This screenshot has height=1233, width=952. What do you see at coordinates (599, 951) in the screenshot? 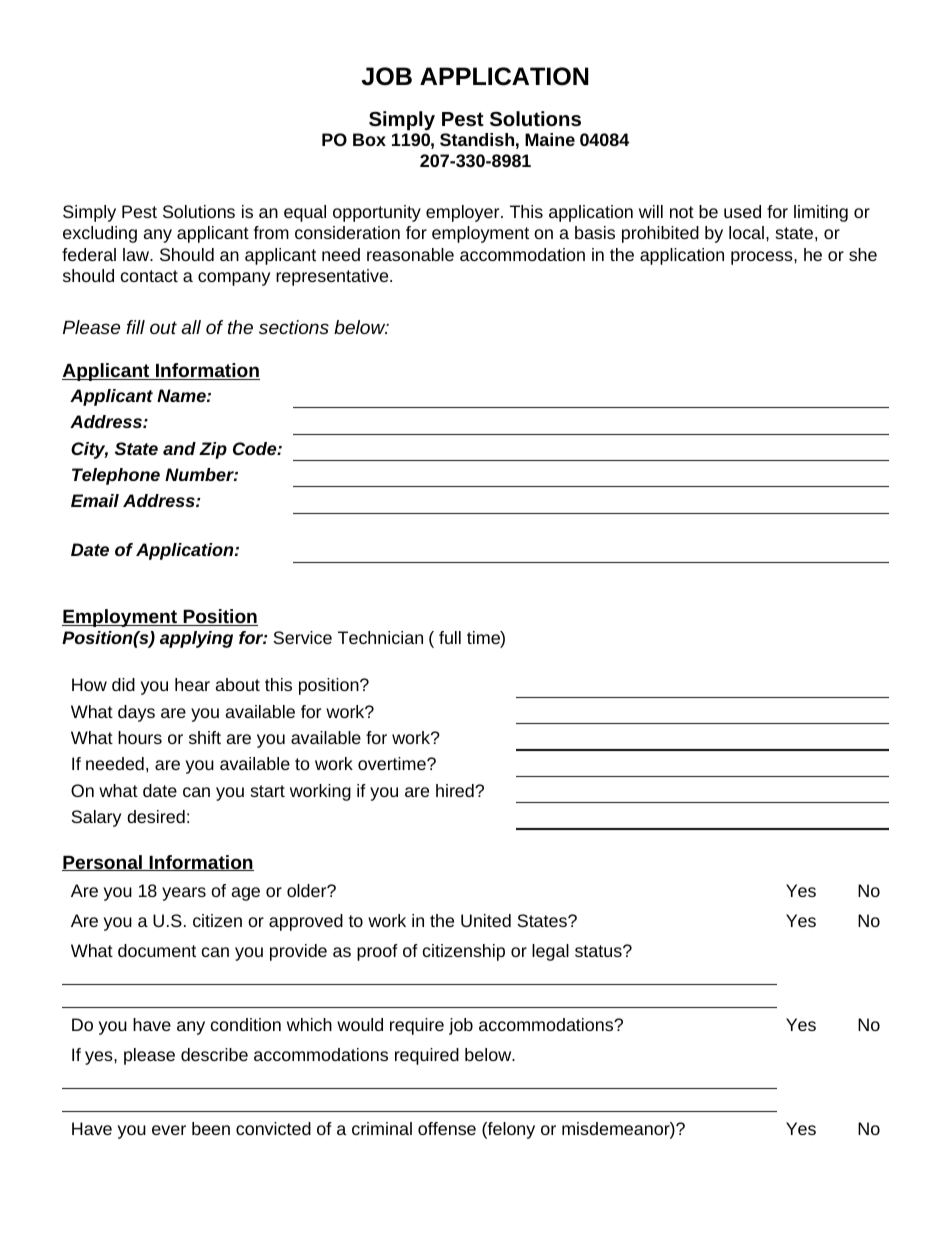
I see `status` at bounding box center [599, 951].
